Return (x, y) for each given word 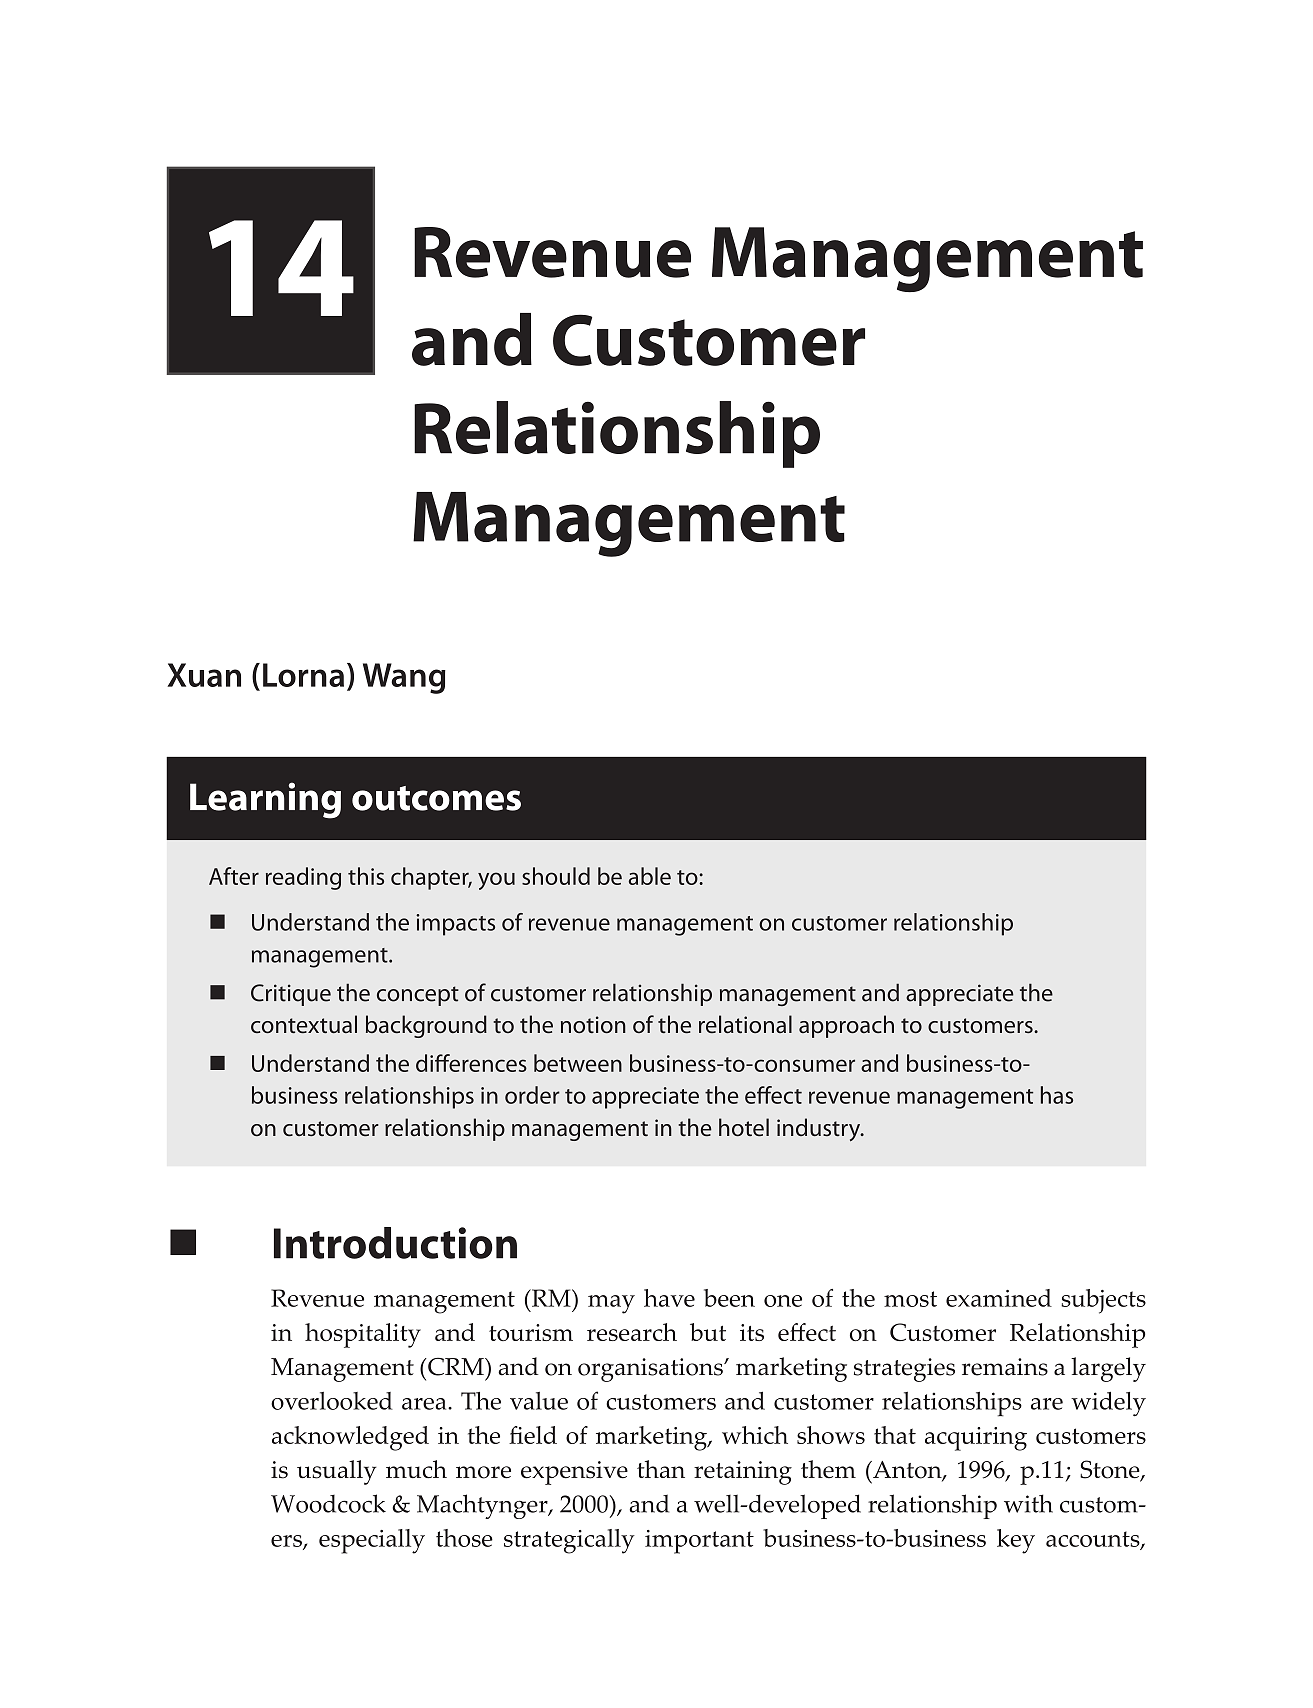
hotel (744, 1127)
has (1057, 1095)
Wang (404, 678)
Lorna (303, 675)
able (650, 876)
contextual (304, 1024)
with (1028, 1503)
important (699, 1542)
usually (337, 1472)
